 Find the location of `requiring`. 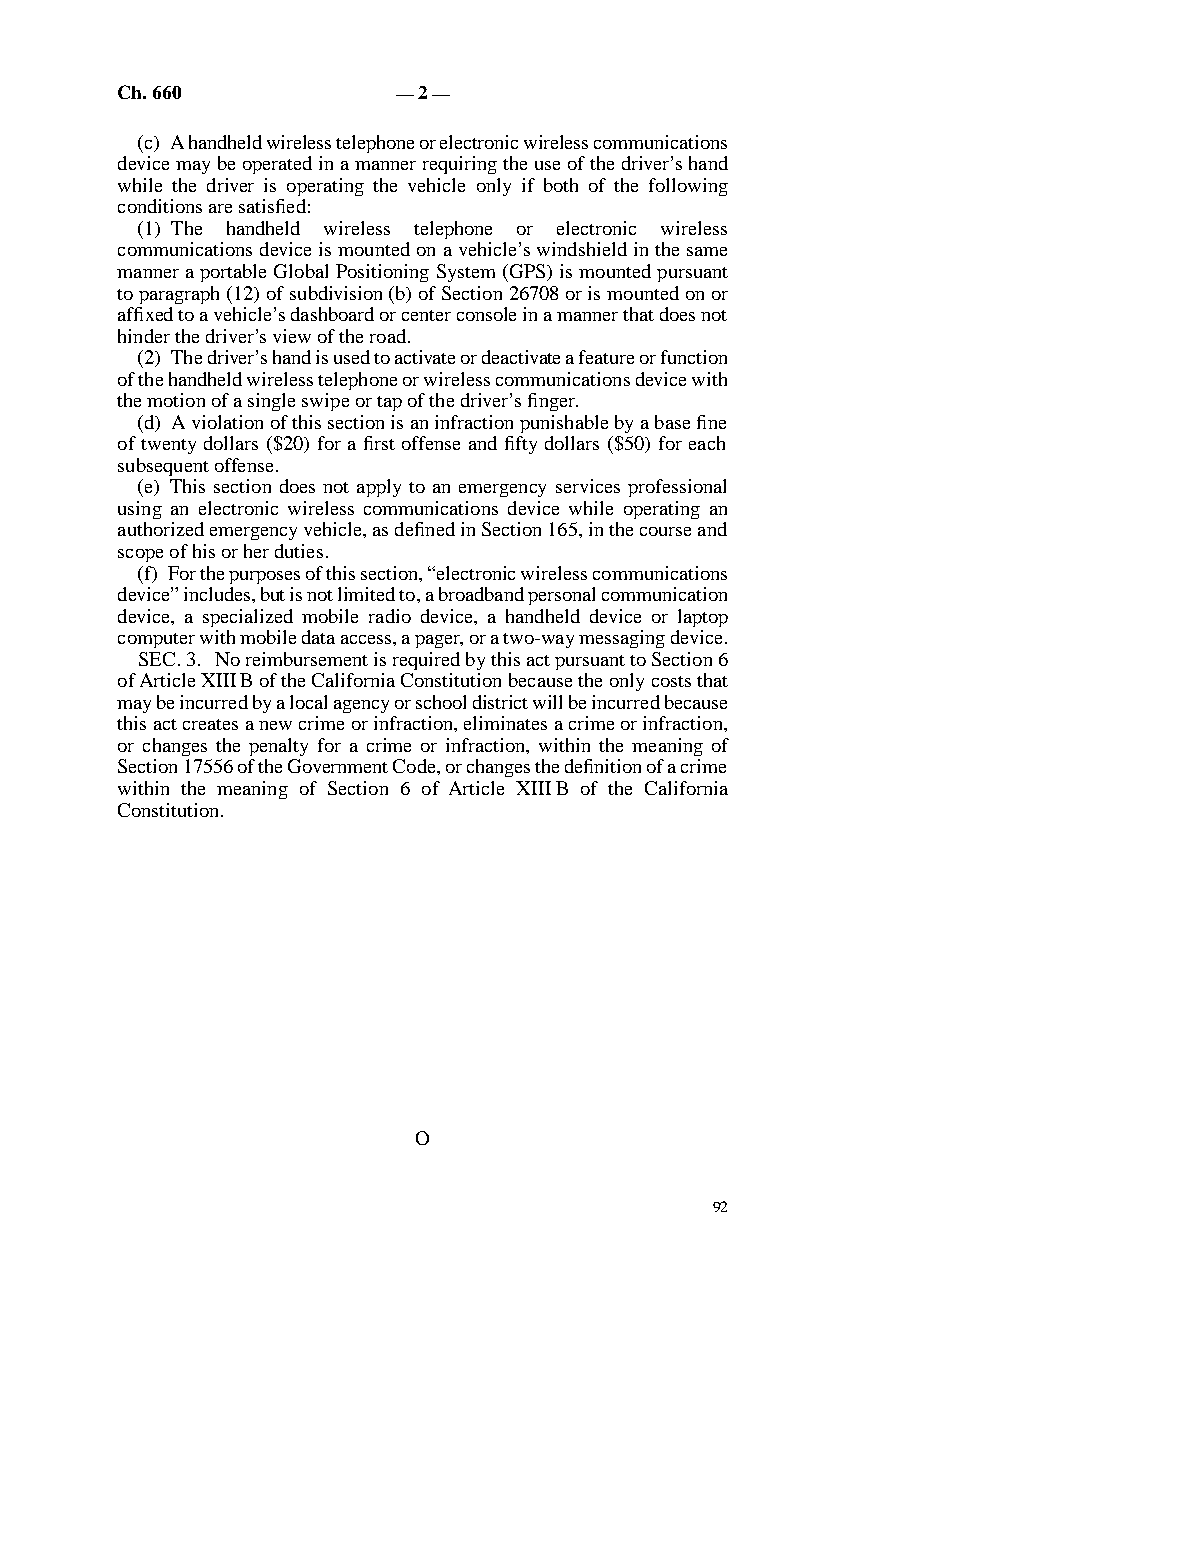

requiring is located at coordinates (460, 165).
